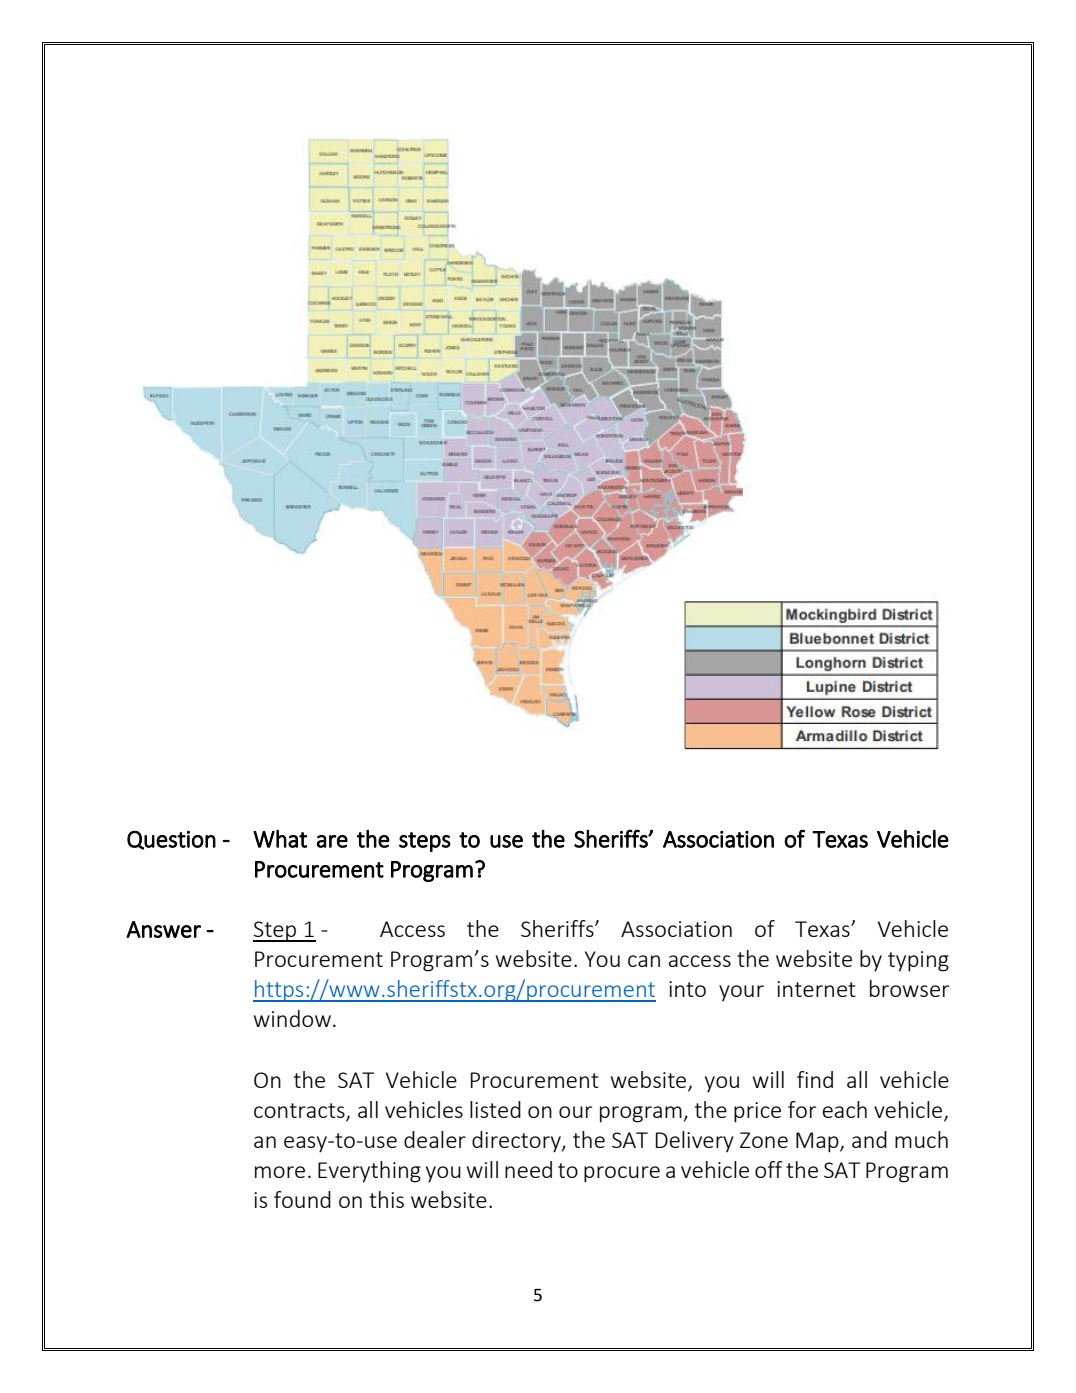  Describe the element at coordinates (918, 961) in the document. I see `typing` at that location.
